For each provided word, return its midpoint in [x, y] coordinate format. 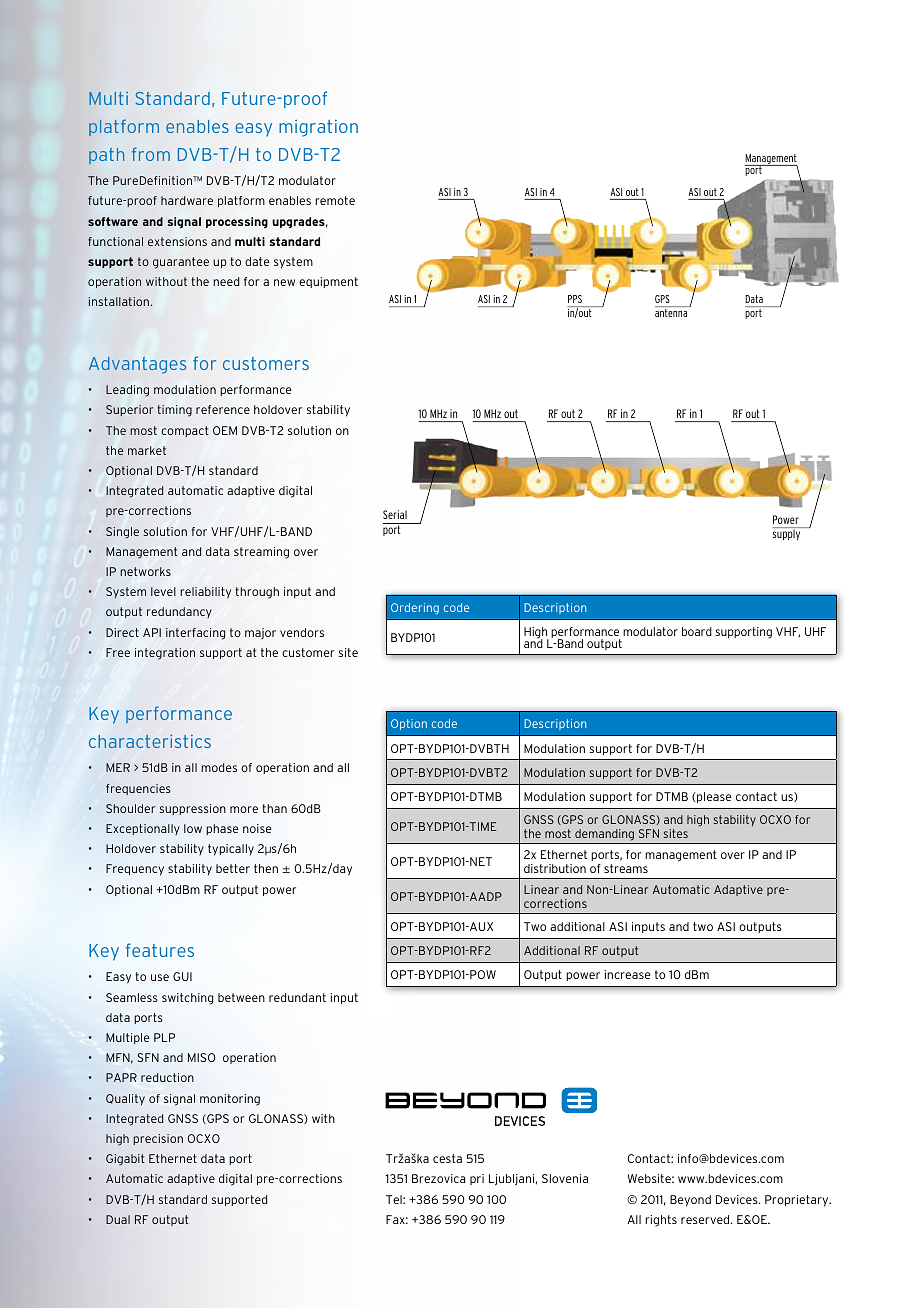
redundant [297, 997]
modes [219, 767]
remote [335, 200]
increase [627, 974]
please [713, 797]
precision [158, 1139]
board [697, 631]
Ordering [415, 608]
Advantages [137, 365]
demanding [604, 835]
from [151, 154]
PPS [575, 299]
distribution [555, 868]
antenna [671, 313]
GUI [182, 976]
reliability [205, 593]
